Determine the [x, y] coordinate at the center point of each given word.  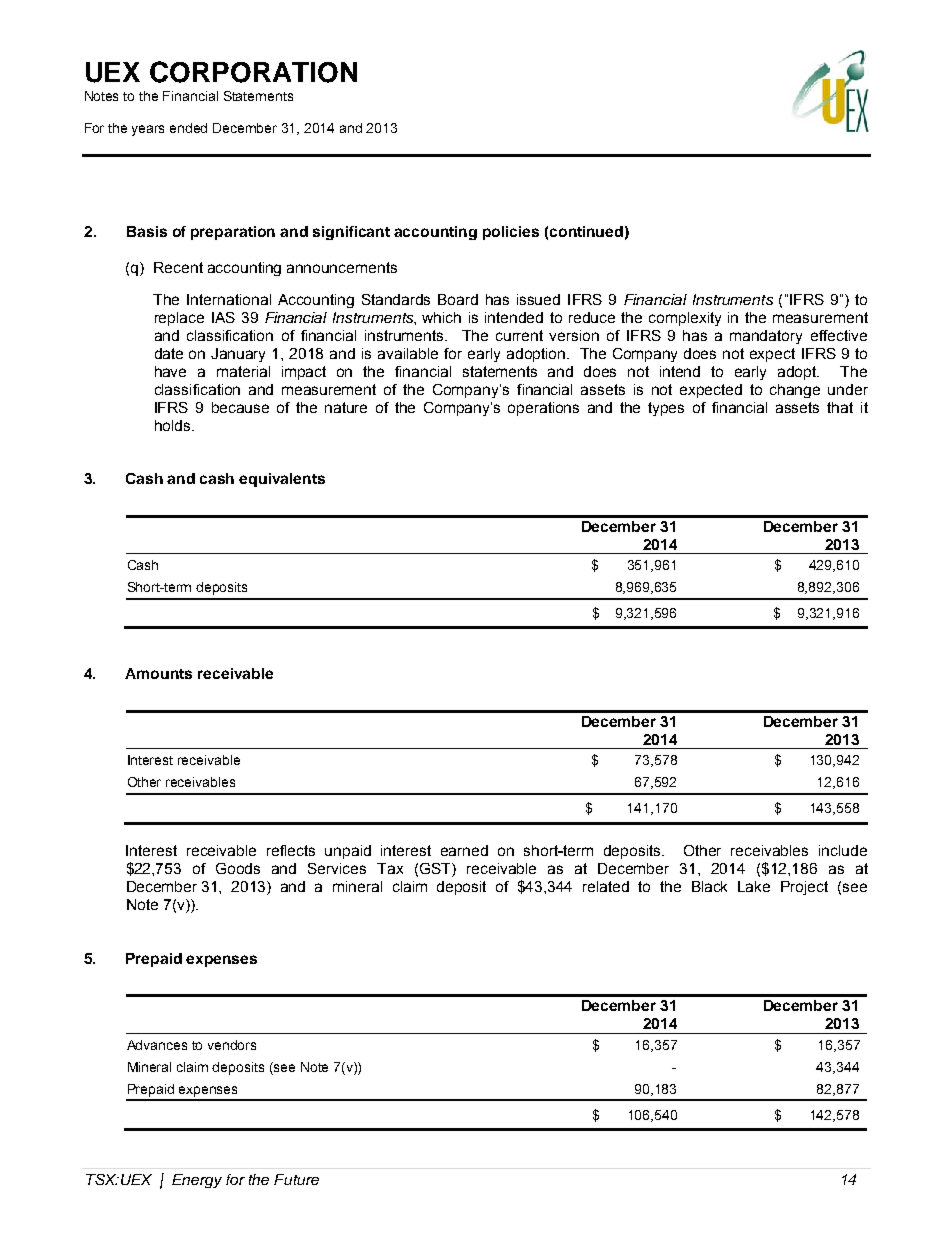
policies [511, 233]
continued [586, 231]
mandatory [766, 337]
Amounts [158, 673]
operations [543, 409]
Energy [197, 1181]
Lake [754, 886]
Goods [238, 868]
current [519, 335]
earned [464, 850]
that [840, 407]
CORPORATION [253, 72]
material [243, 371]
